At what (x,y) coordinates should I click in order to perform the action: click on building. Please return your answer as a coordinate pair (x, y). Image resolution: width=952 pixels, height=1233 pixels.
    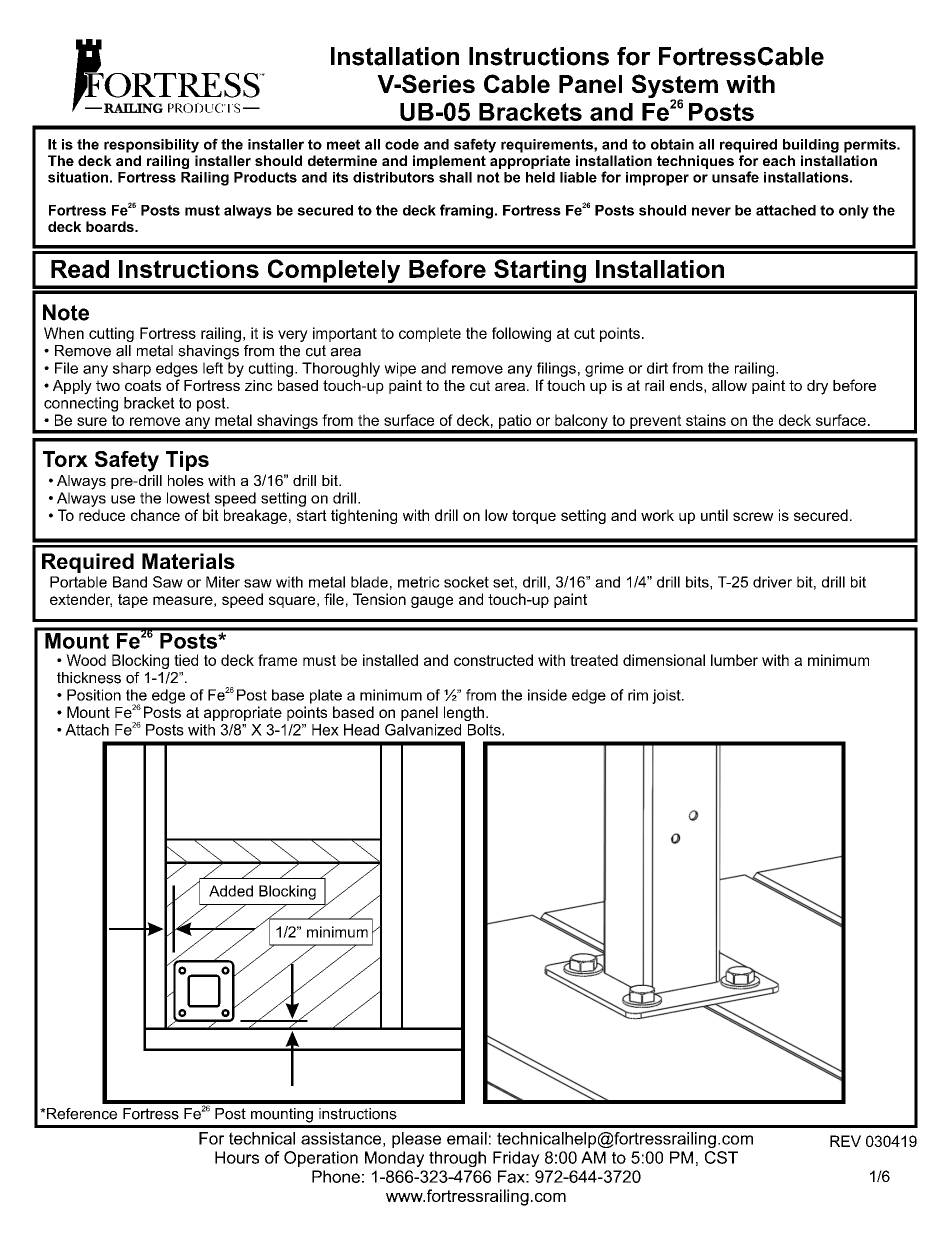
    Looking at the image, I should click on (811, 146).
